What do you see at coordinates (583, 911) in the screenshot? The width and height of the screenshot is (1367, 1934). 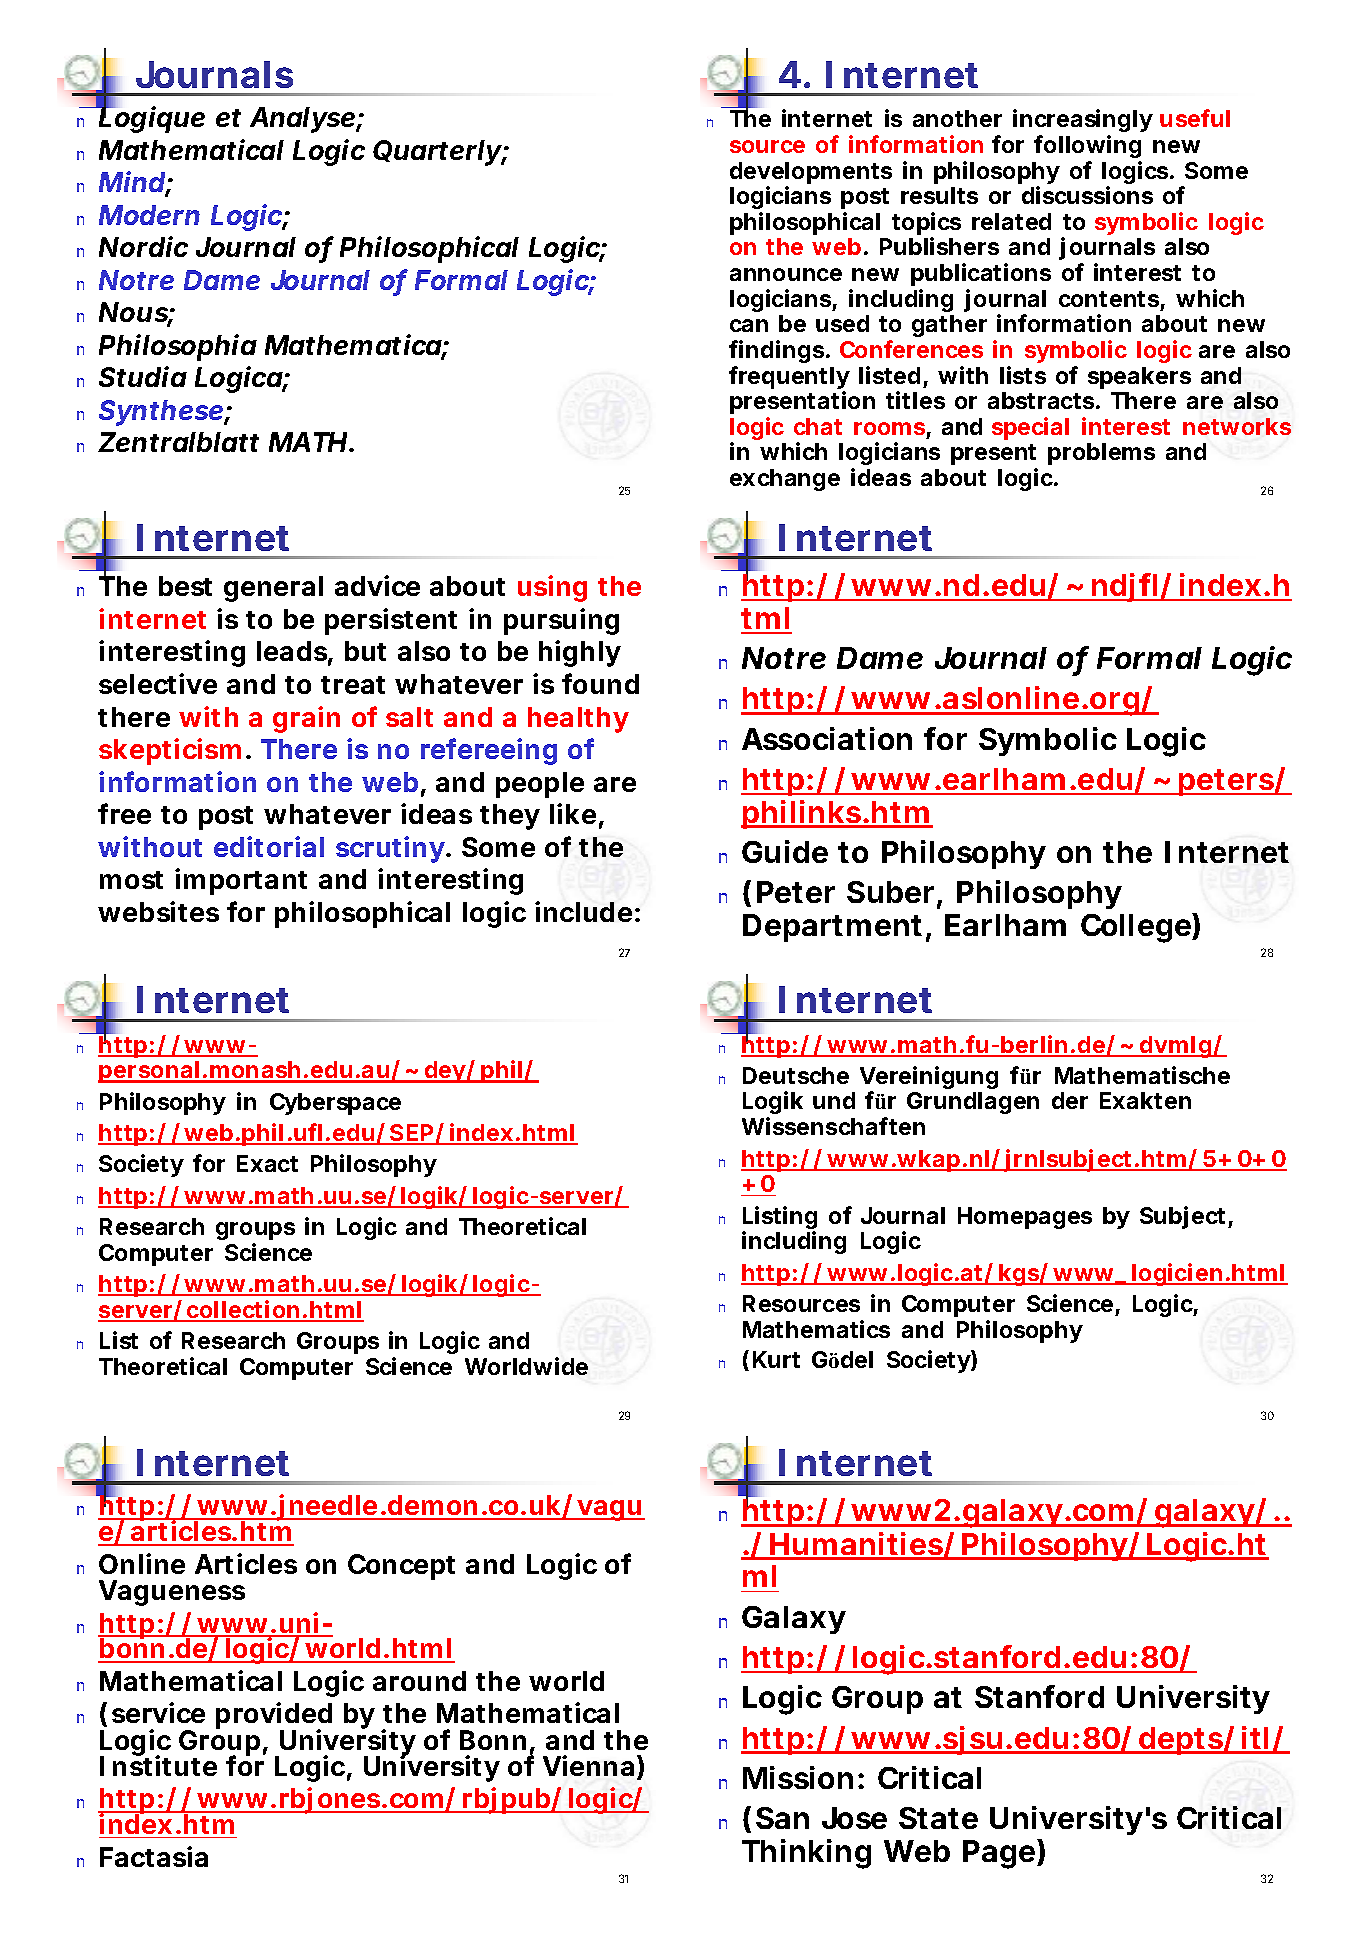 I see `include` at bounding box center [583, 911].
